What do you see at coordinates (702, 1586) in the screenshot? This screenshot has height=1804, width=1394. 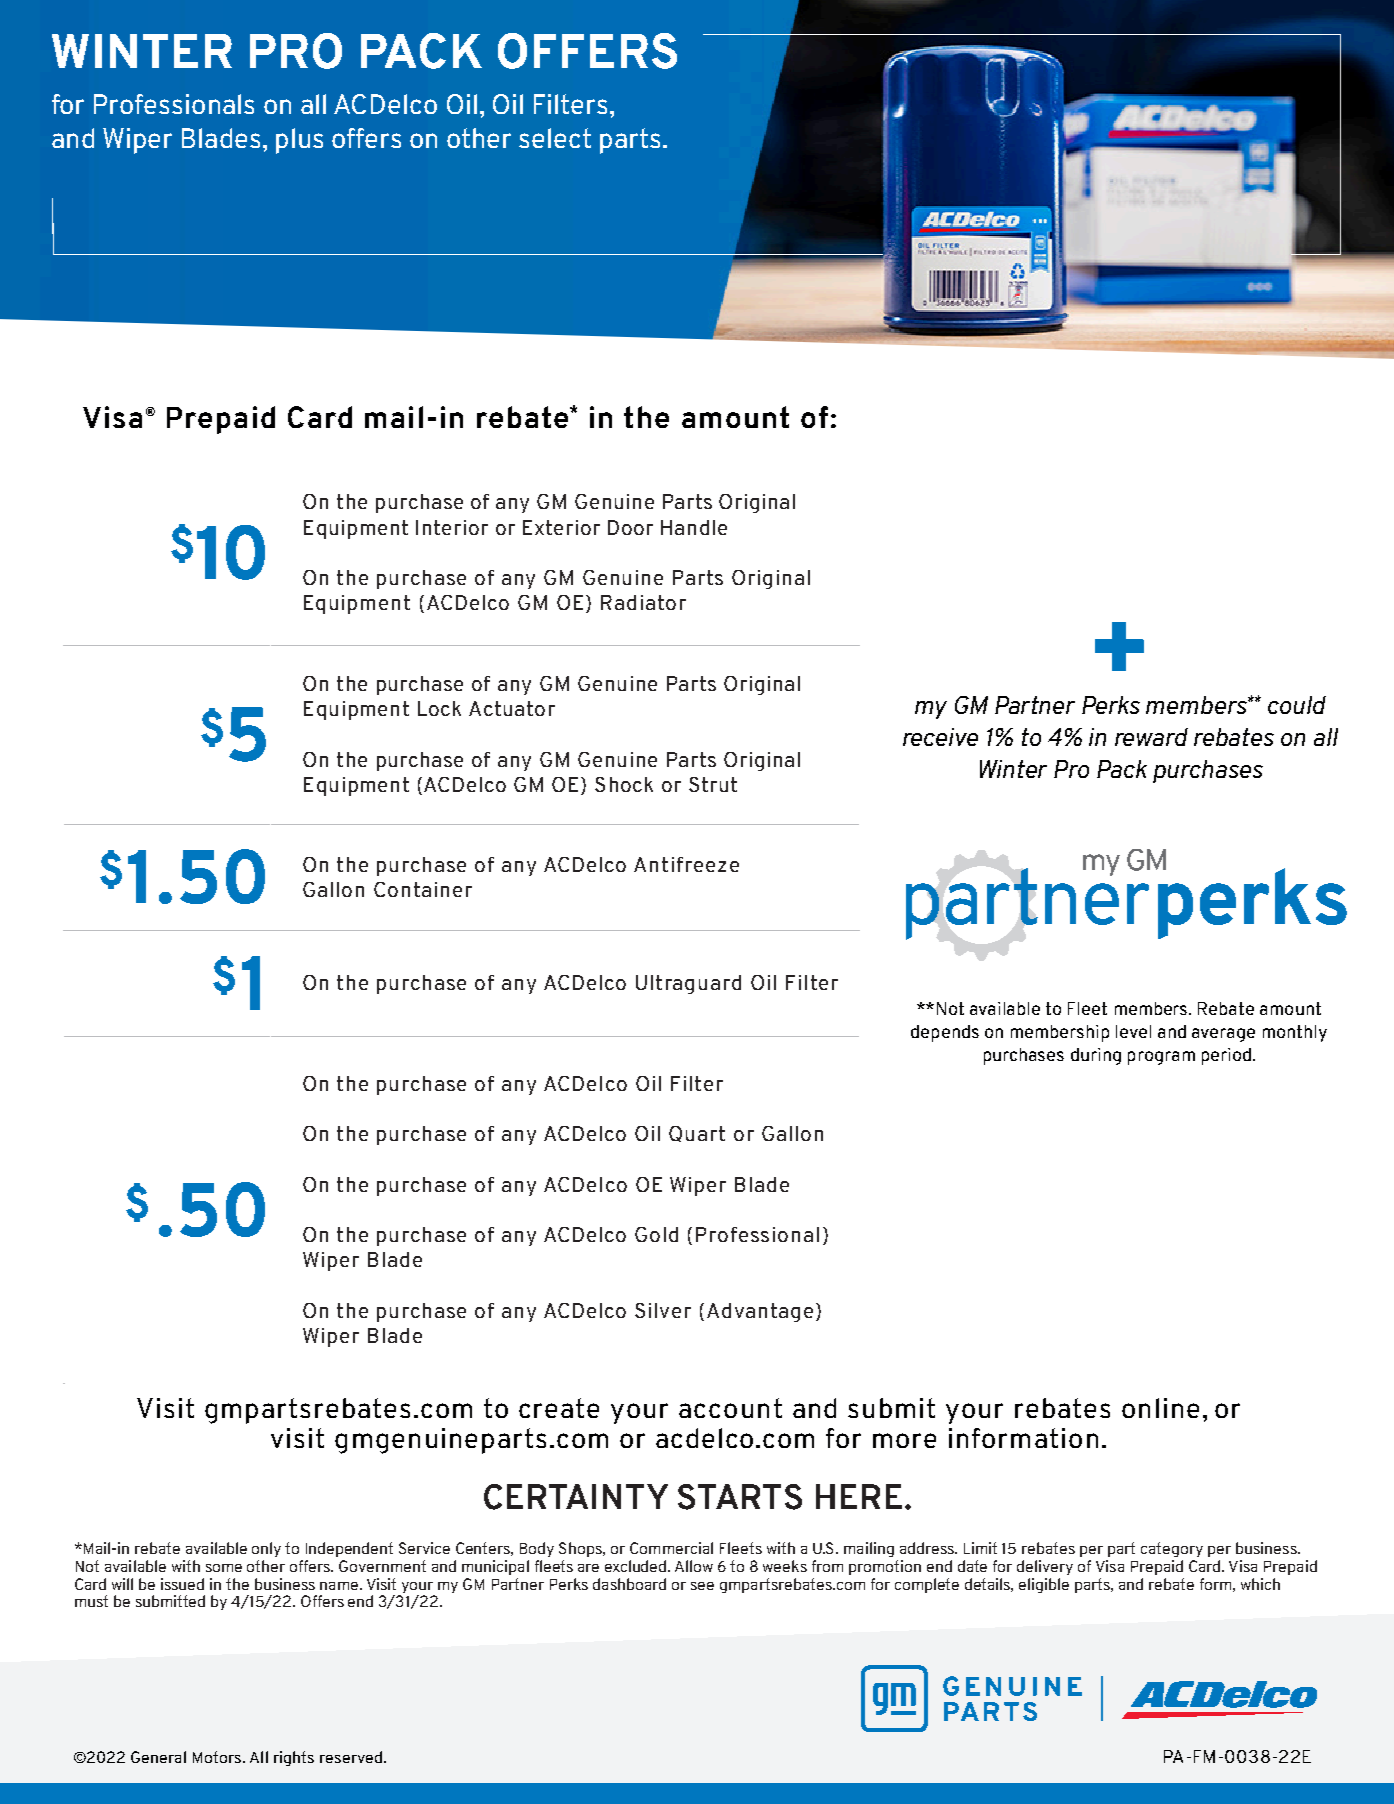 I see `see` at bounding box center [702, 1586].
